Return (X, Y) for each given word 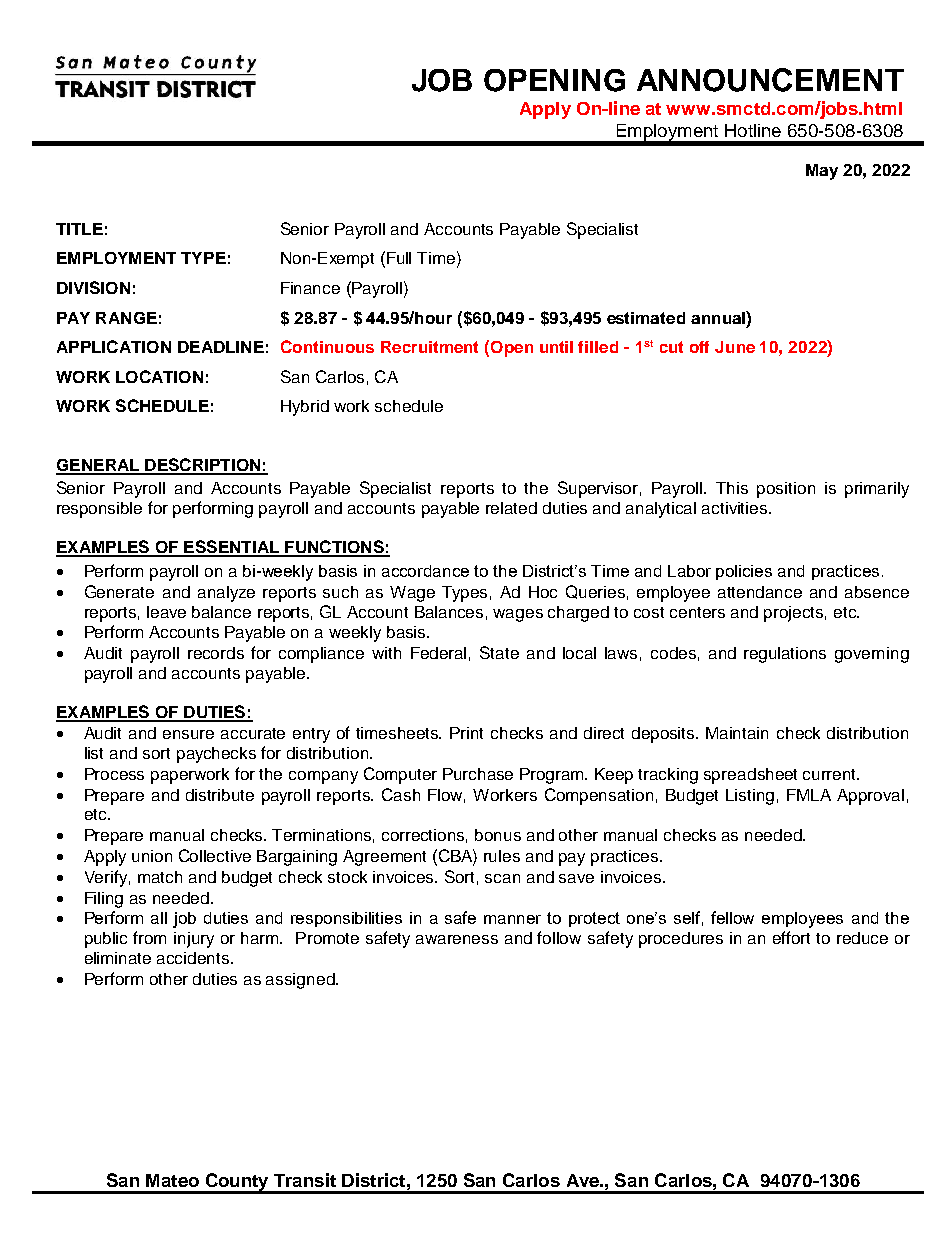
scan (502, 878)
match (160, 877)
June (735, 347)
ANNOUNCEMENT (770, 80)
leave (166, 612)
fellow (732, 917)
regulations (785, 655)
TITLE (79, 229)
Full (399, 258)
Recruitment (429, 347)
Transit (305, 1180)
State (499, 652)
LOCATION (159, 376)
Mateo (172, 1180)
